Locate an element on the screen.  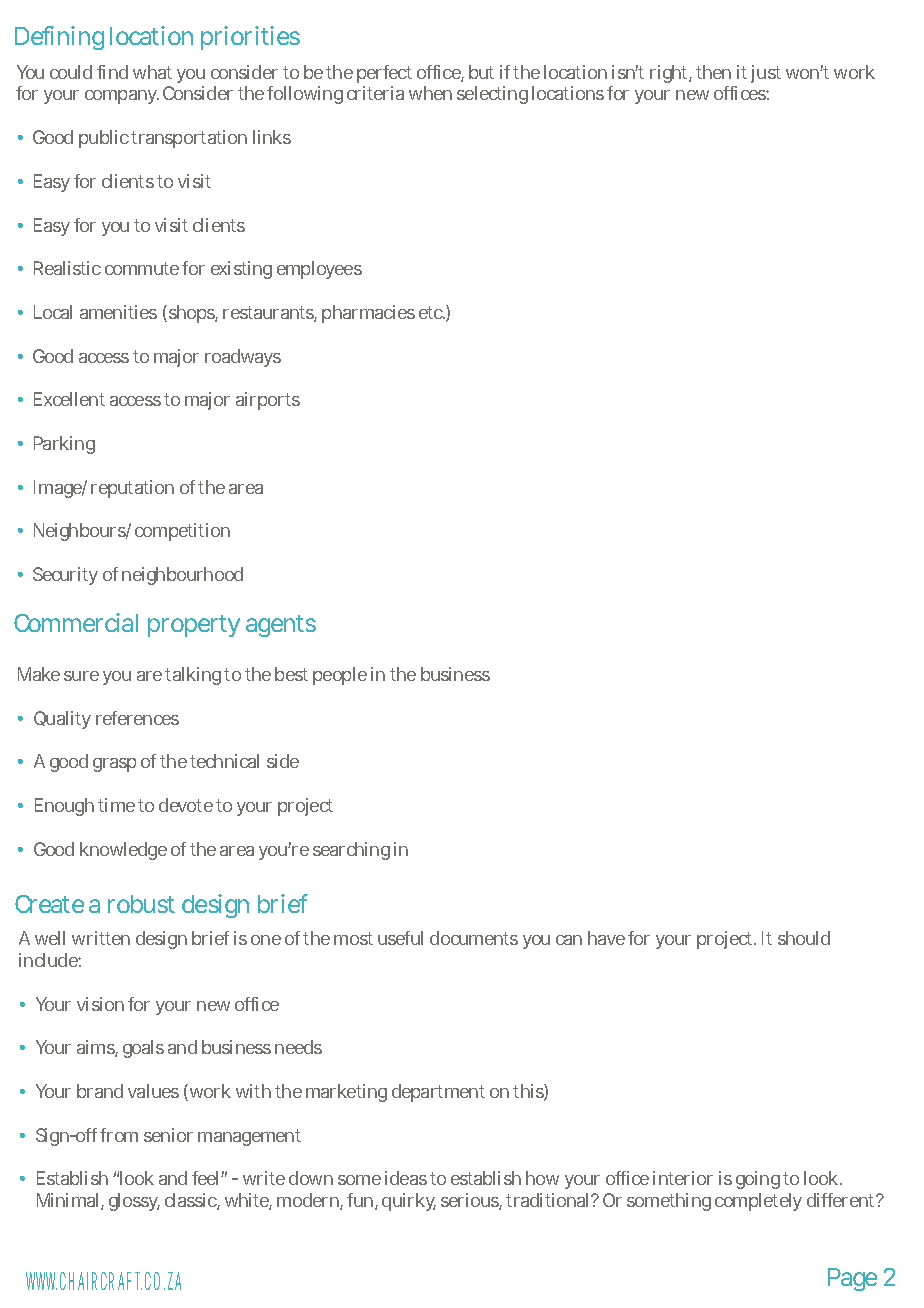
should is located at coordinates (804, 938).
